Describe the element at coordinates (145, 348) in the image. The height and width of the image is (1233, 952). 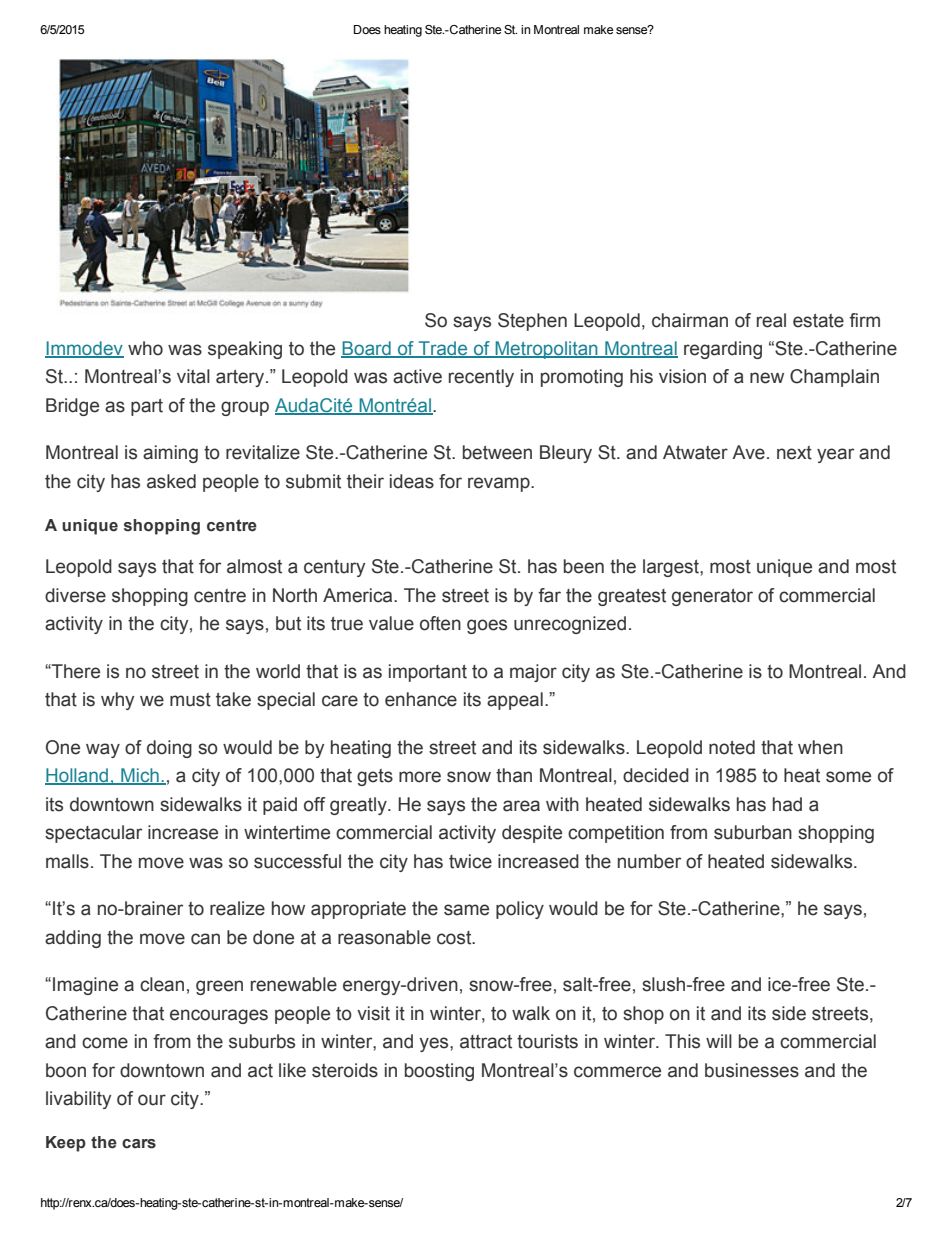
I see `who` at that location.
